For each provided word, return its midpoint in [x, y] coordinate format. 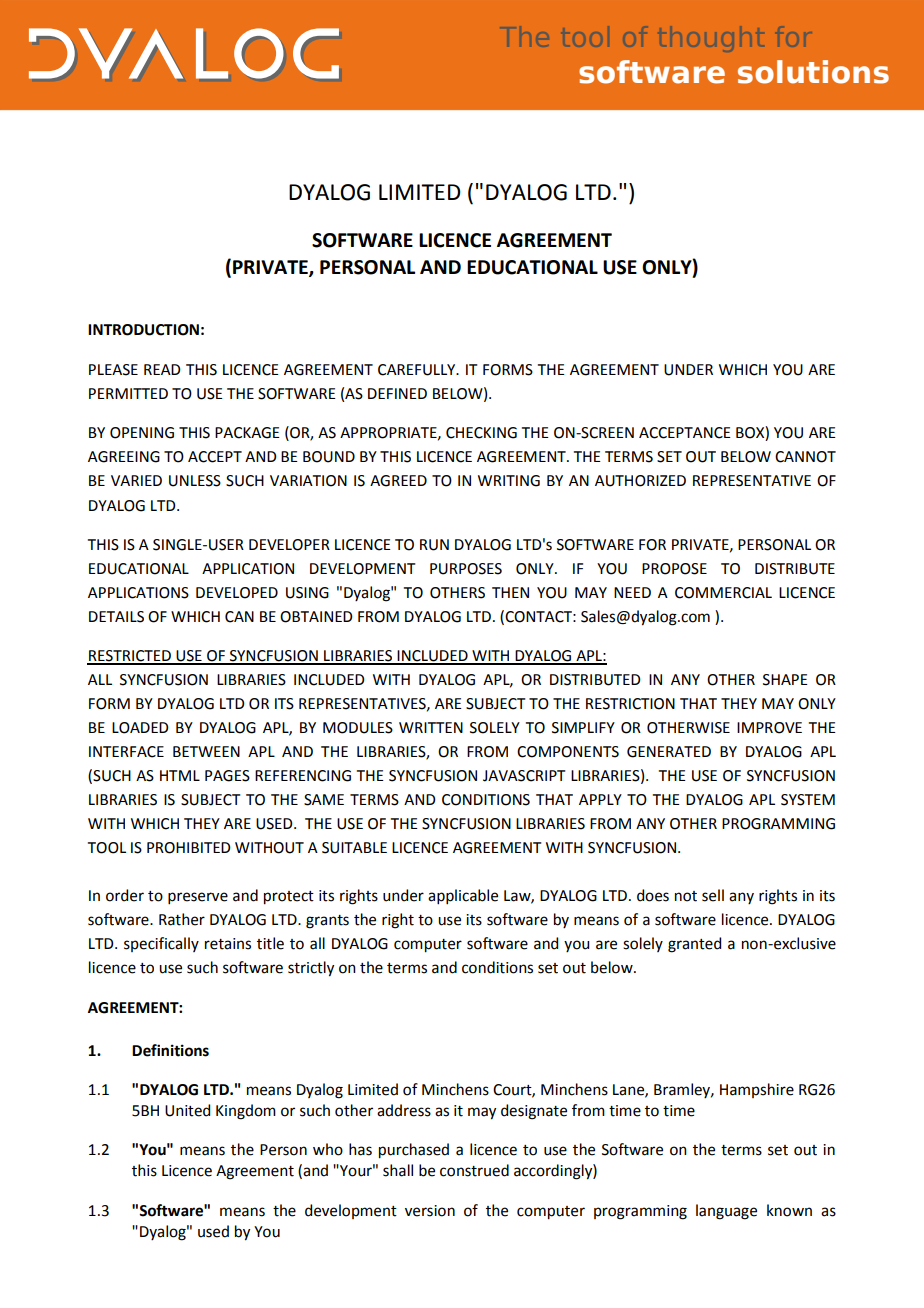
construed [474, 1170]
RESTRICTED [130, 657]
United [187, 1110]
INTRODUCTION [143, 330]
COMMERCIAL [723, 593]
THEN [510, 592]
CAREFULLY [418, 370]
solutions [813, 72]
